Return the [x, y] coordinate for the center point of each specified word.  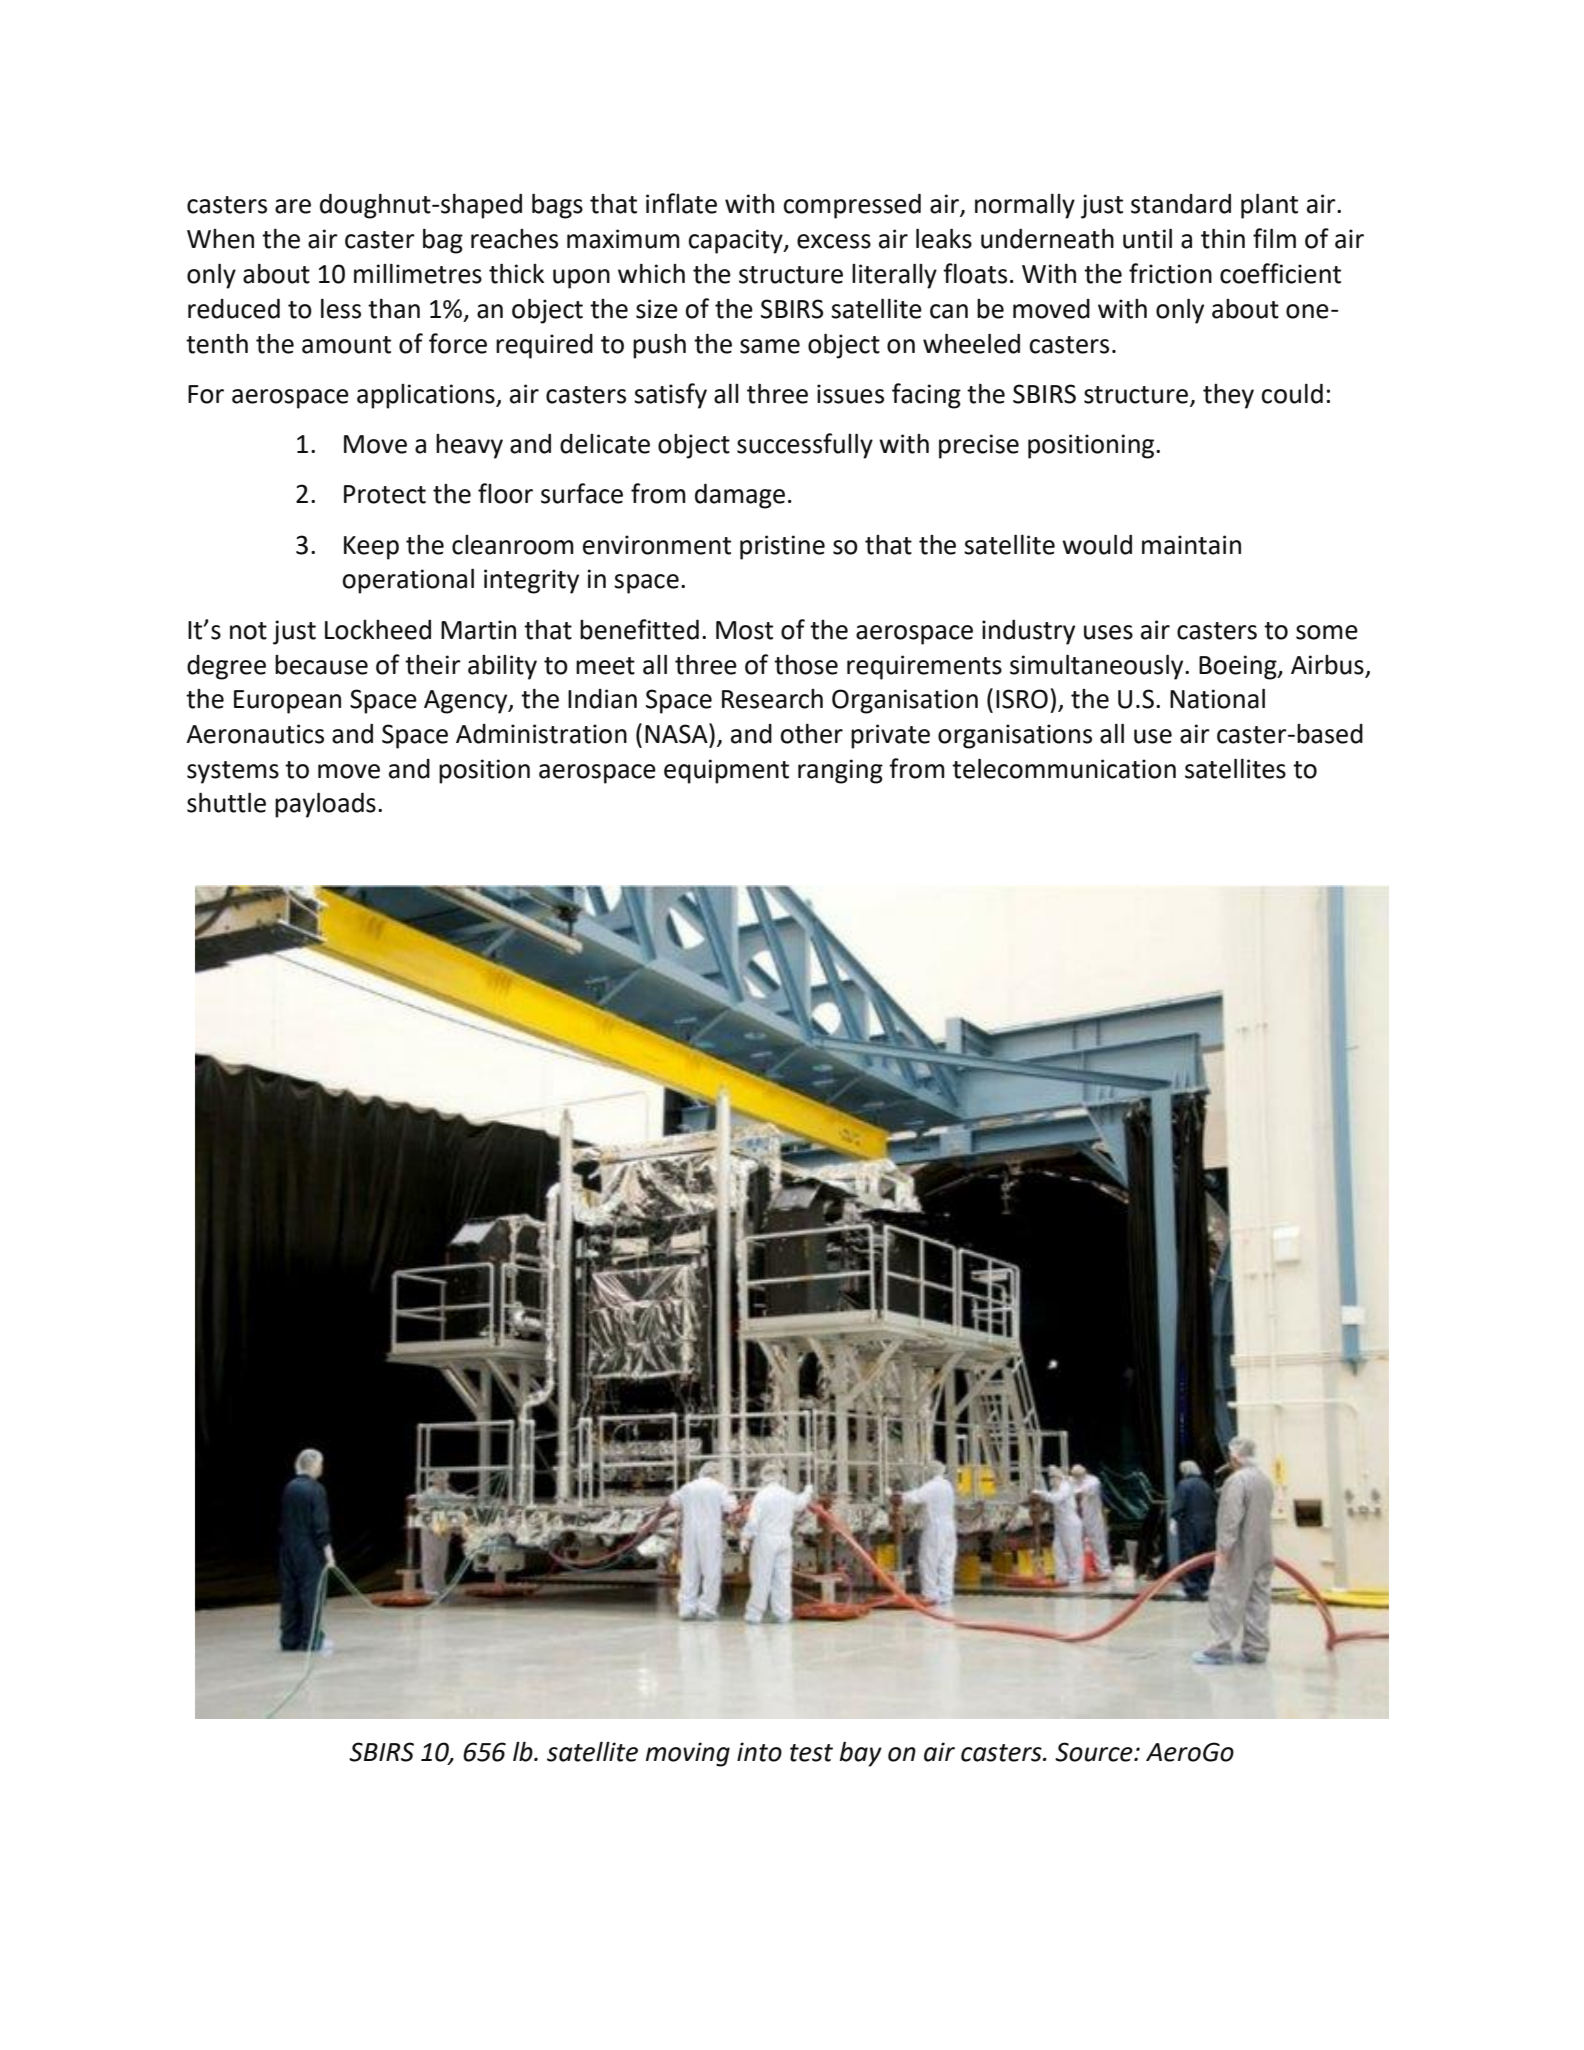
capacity [736, 241]
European [287, 702]
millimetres [418, 273]
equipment [726, 771]
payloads [325, 805]
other [811, 733]
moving [688, 1754]
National [1217, 698]
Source [1095, 1752]
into [759, 1752]
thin [1223, 238]
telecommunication [1064, 768]
